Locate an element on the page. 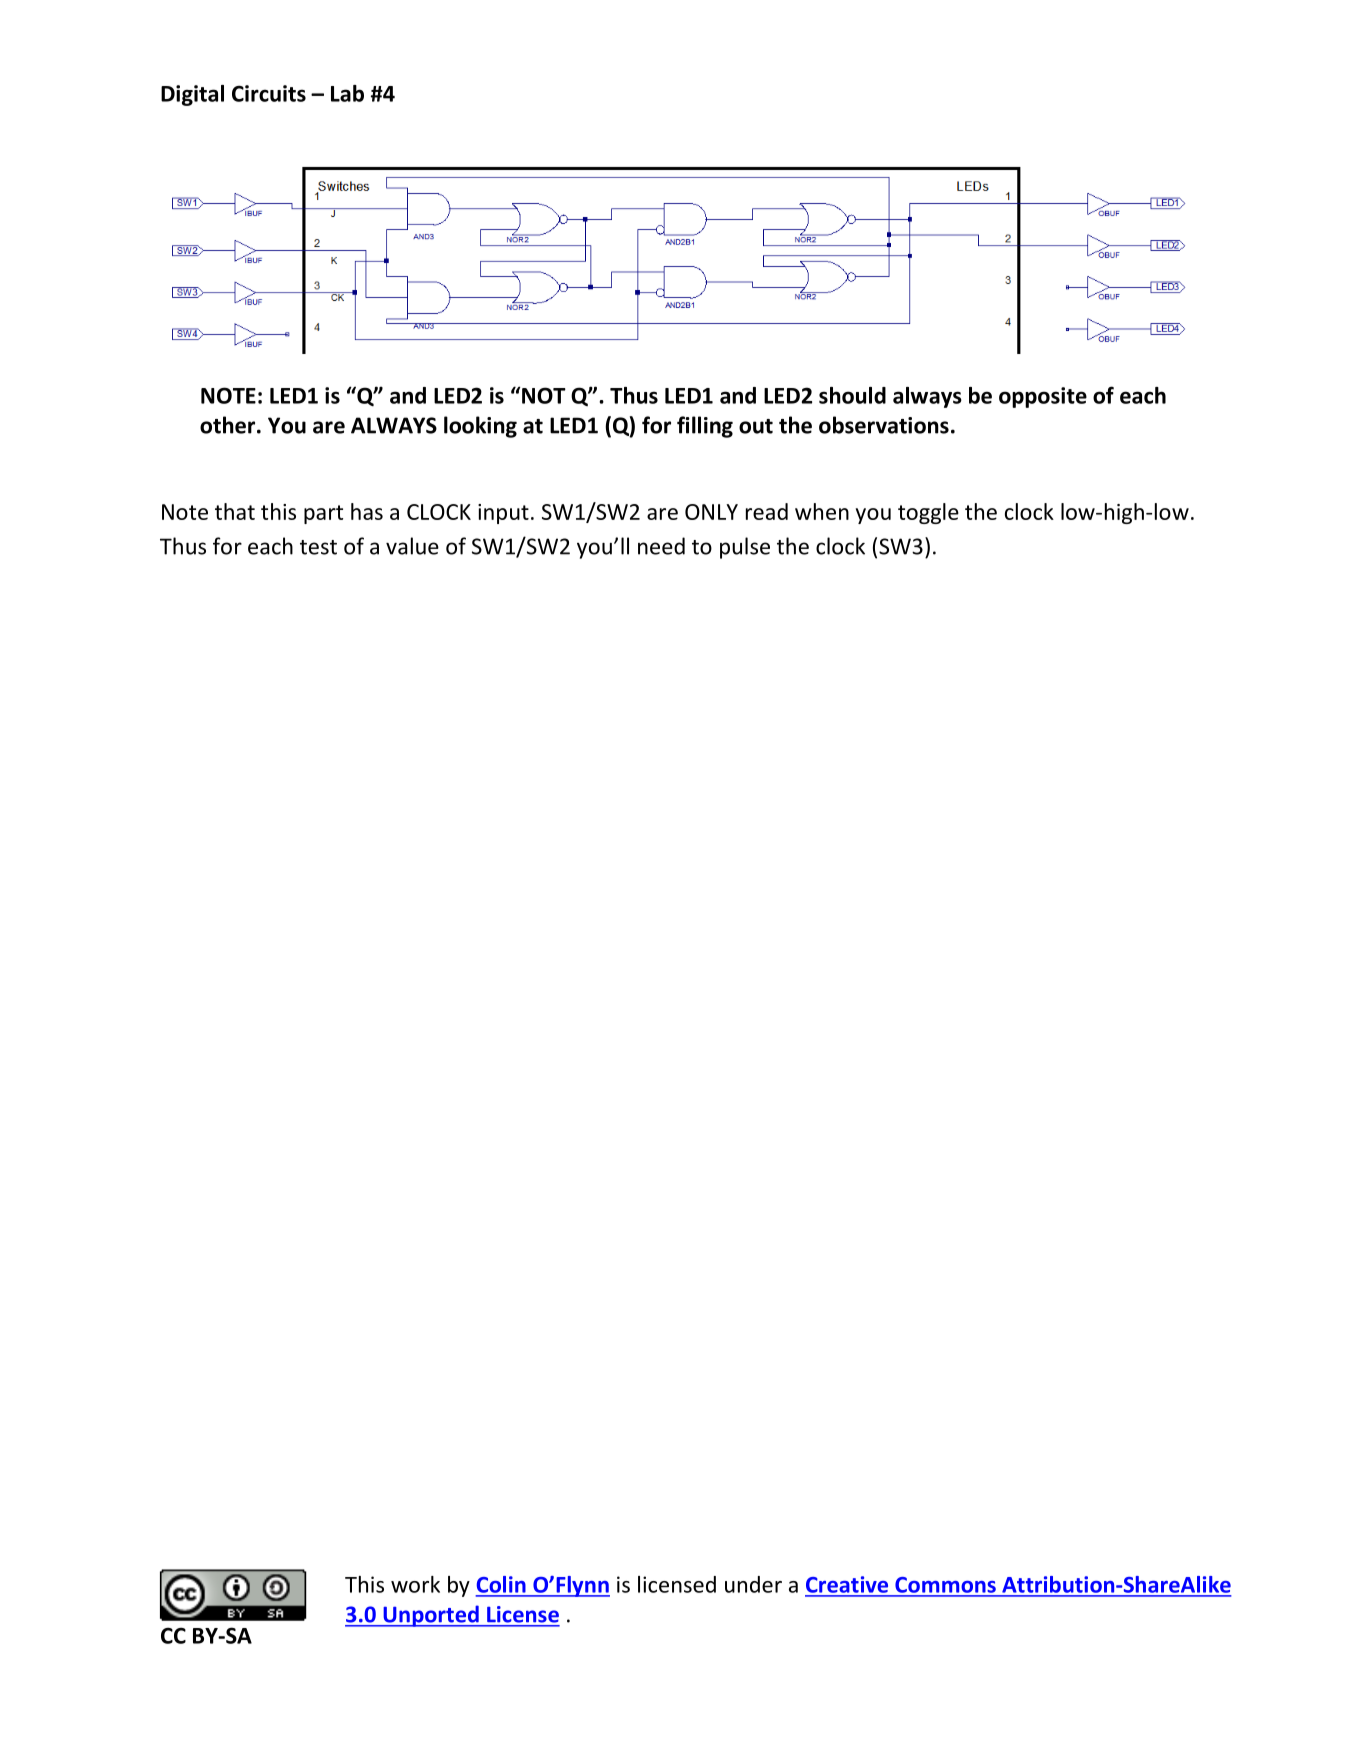  toggle is located at coordinates (928, 513).
